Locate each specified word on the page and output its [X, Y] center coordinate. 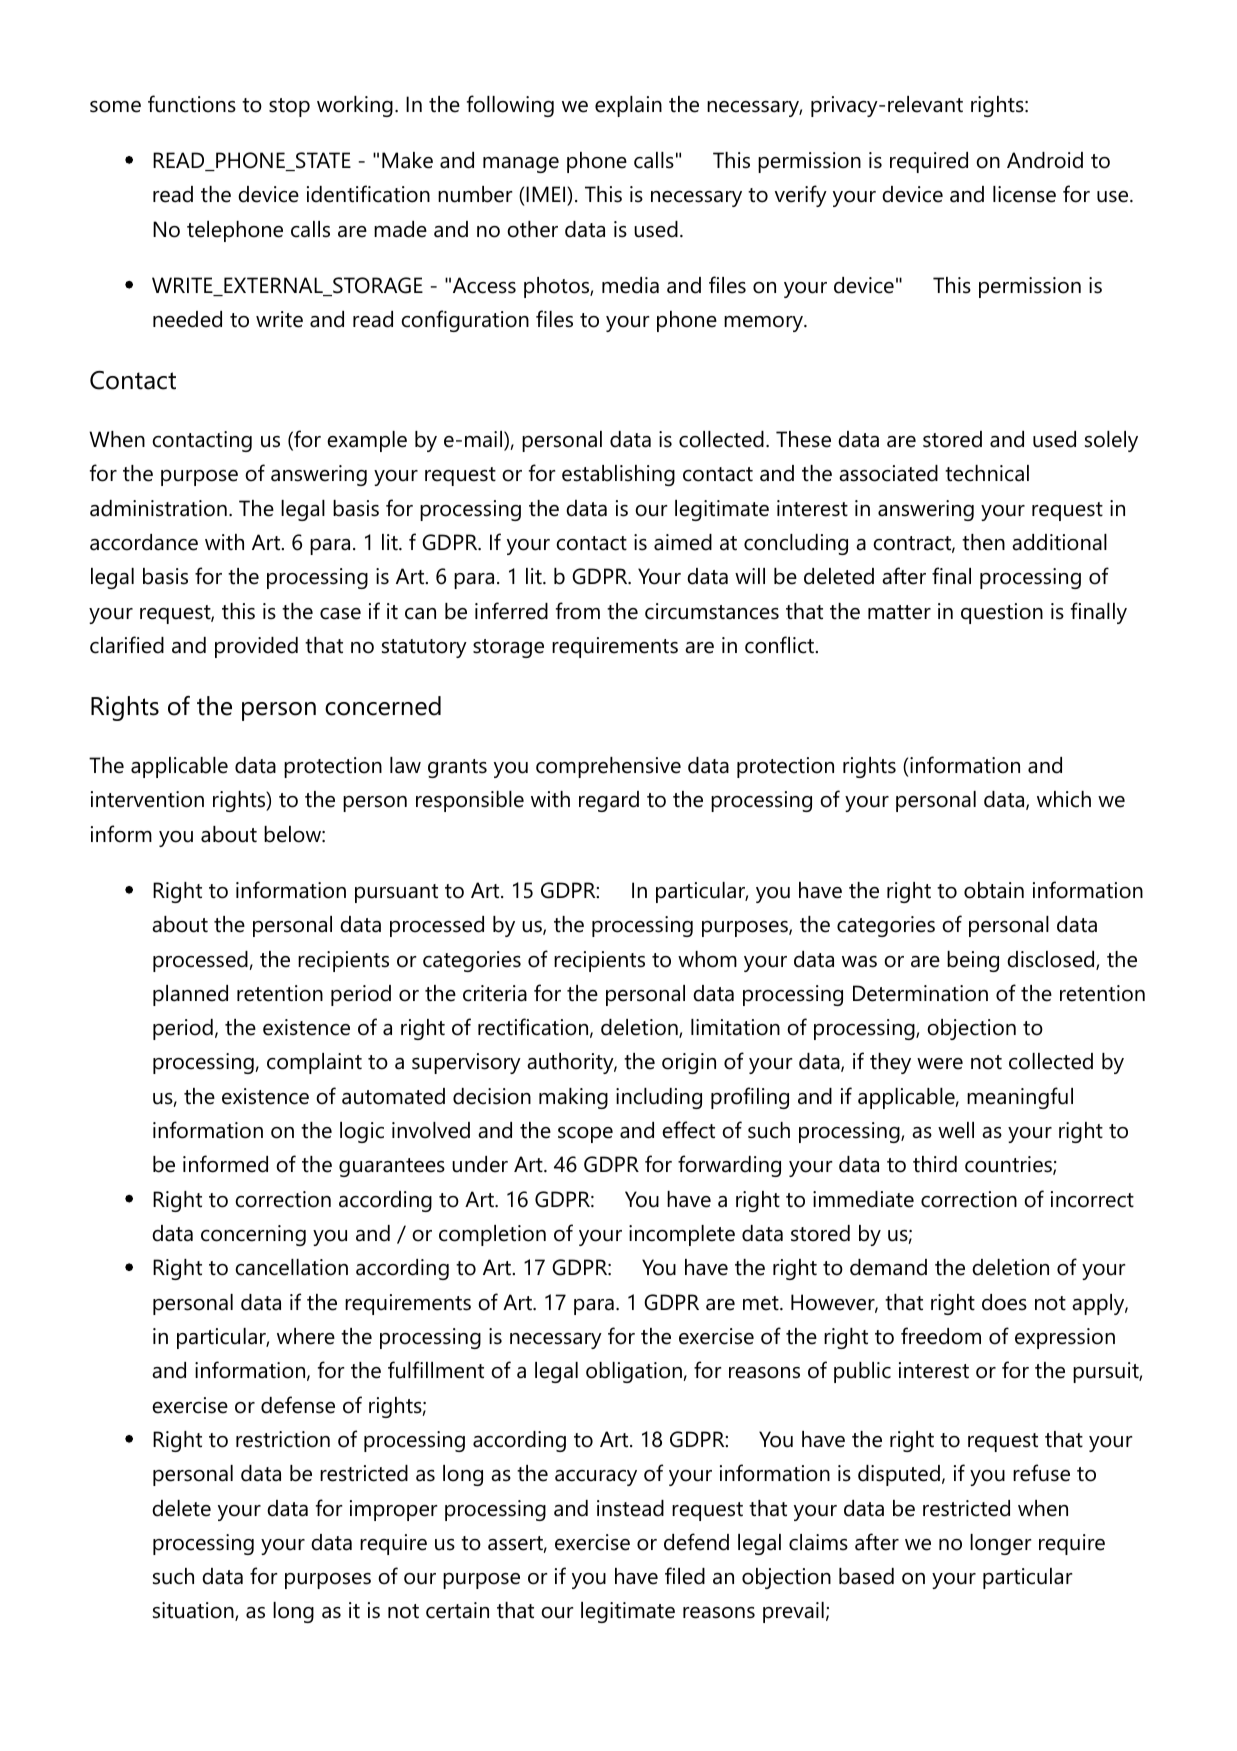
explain [628, 106]
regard [609, 801]
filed [685, 1576]
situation [194, 1611]
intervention [147, 799]
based [866, 1576]
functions [192, 104]
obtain [994, 890]
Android [1045, 160]
